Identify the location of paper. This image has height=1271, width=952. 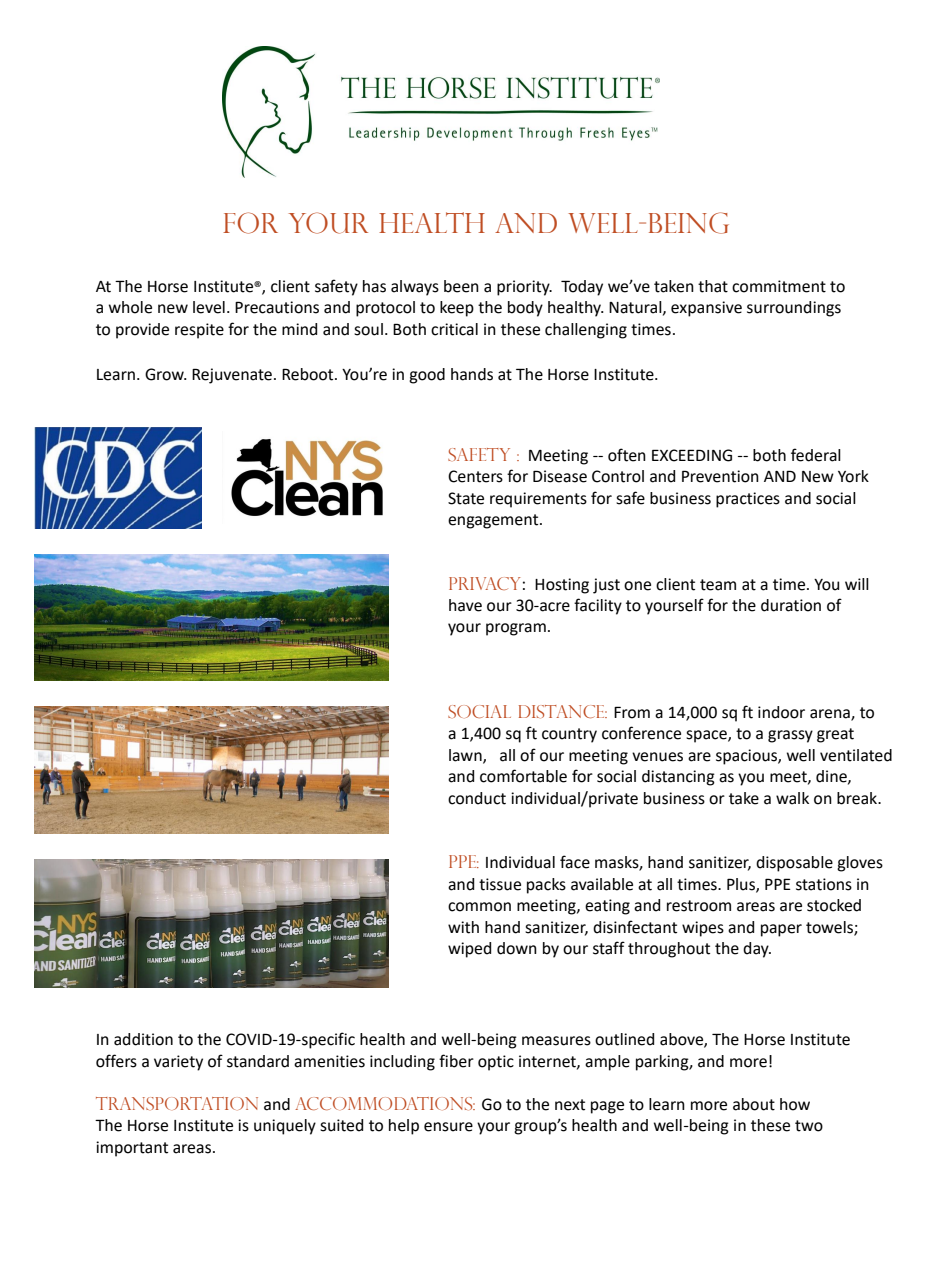
(781, 930).
